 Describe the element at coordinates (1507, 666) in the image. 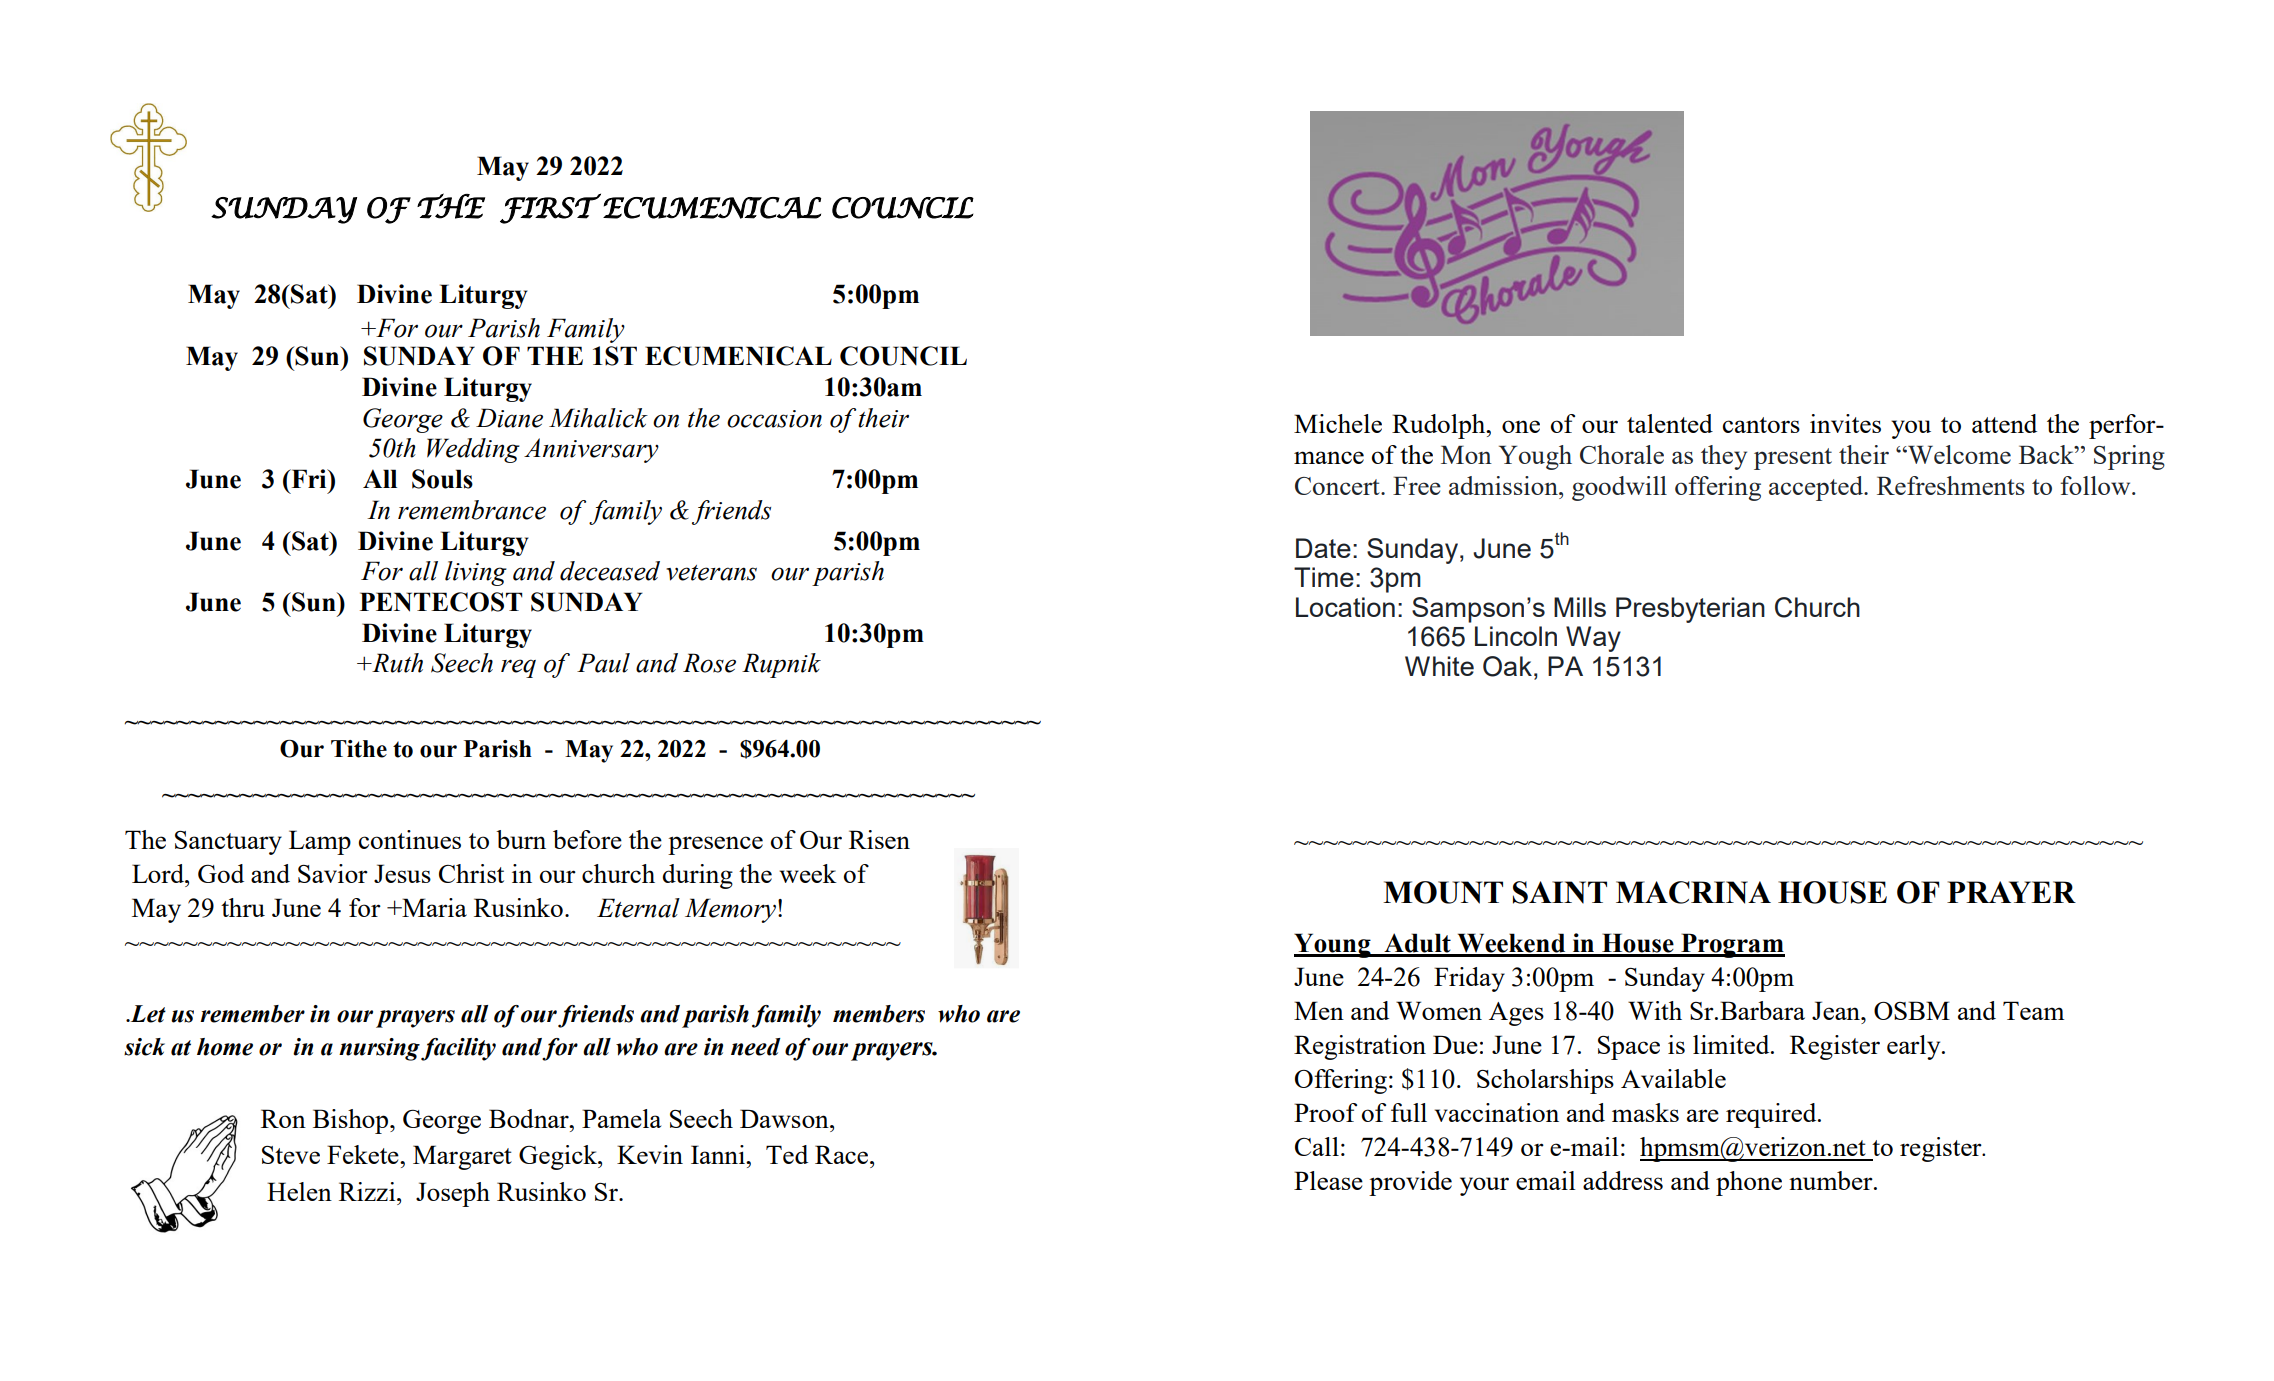

I see `Oak` at that location.
